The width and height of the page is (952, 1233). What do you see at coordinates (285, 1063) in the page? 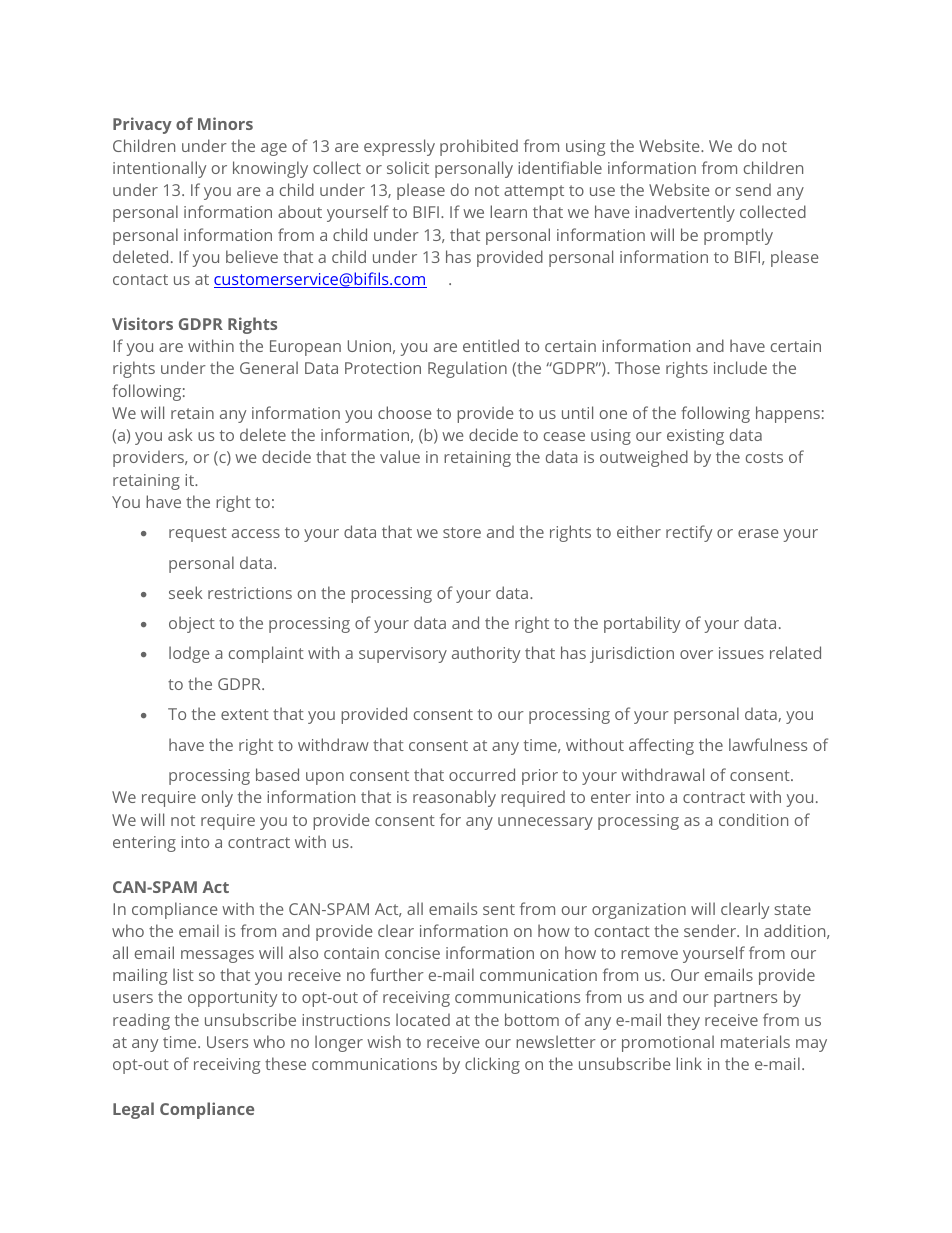
I see `these` at bounding box center [285, 1063].
